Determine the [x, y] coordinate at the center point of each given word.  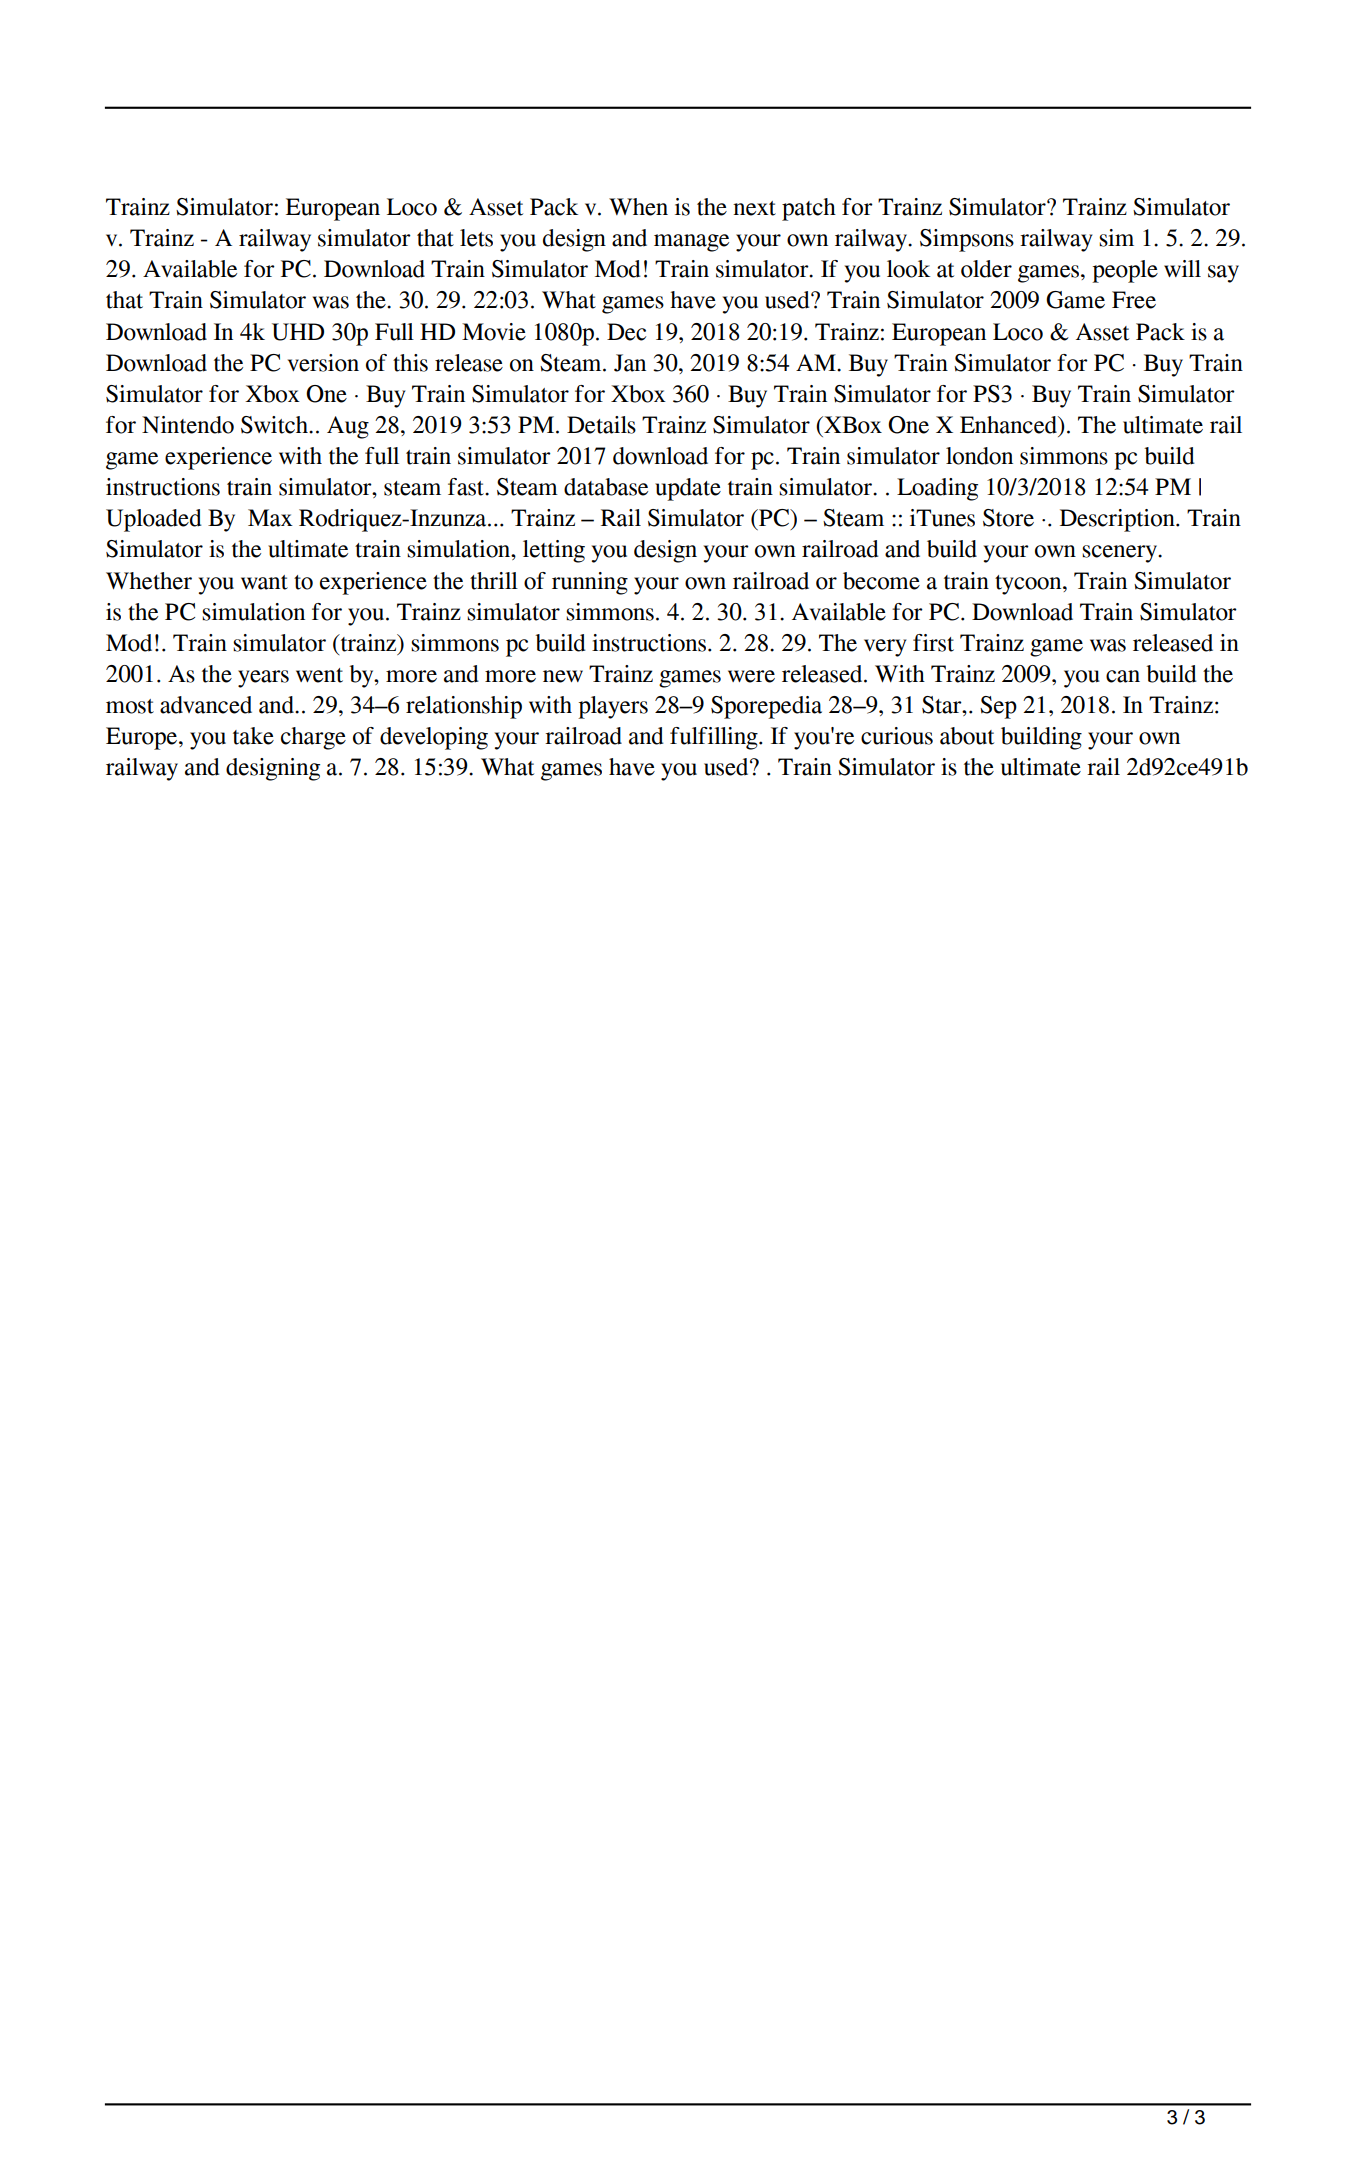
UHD [298, 332]
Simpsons [967, 240]
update [688, 489]
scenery [1120, 554]
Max [270, 518]
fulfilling [715, 738]
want [264, 582]
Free [1134, 300]
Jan [630, 363]
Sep [998, 707]
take [253, 736]
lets [476, 238]
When [638, 207]
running [590, 583]
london [979, 456]
